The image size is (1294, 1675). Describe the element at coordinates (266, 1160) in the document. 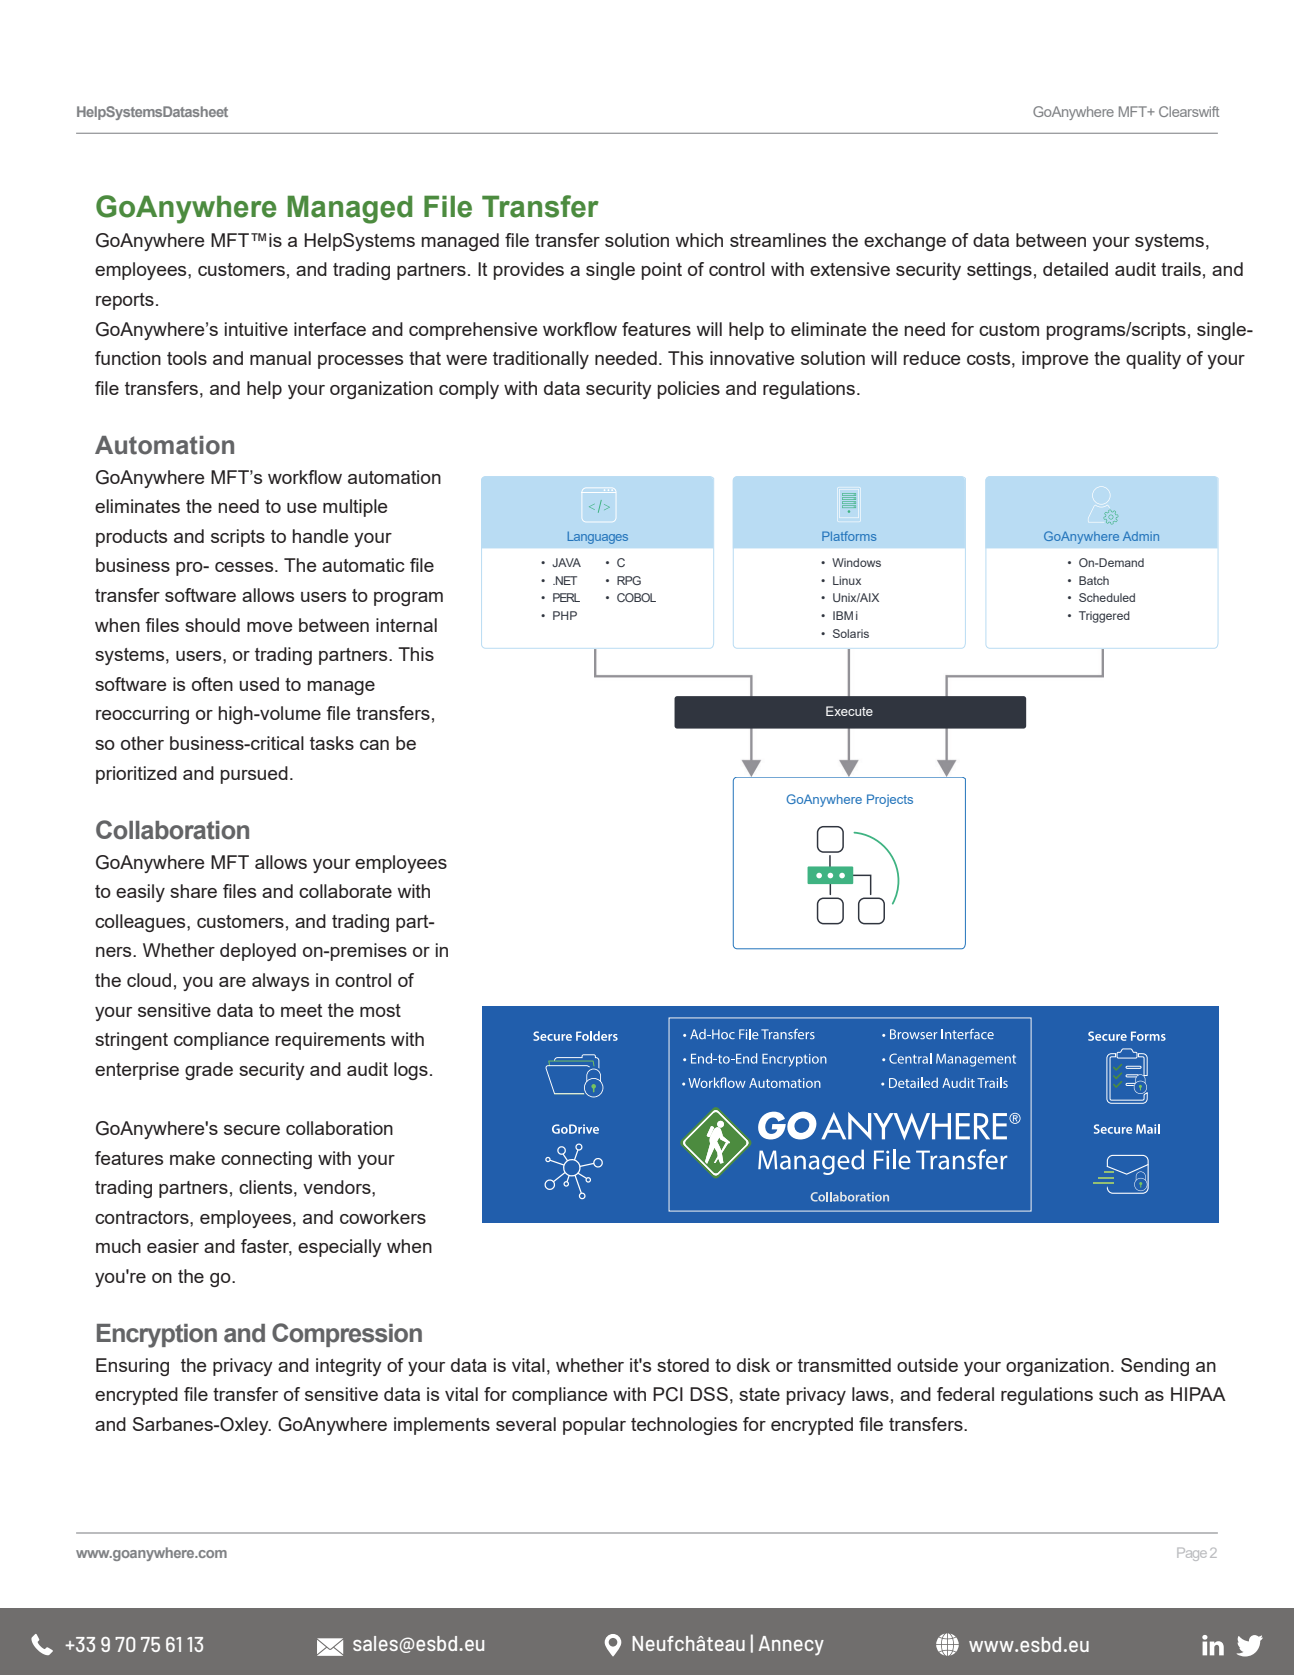

I see `connecting` at that location.
